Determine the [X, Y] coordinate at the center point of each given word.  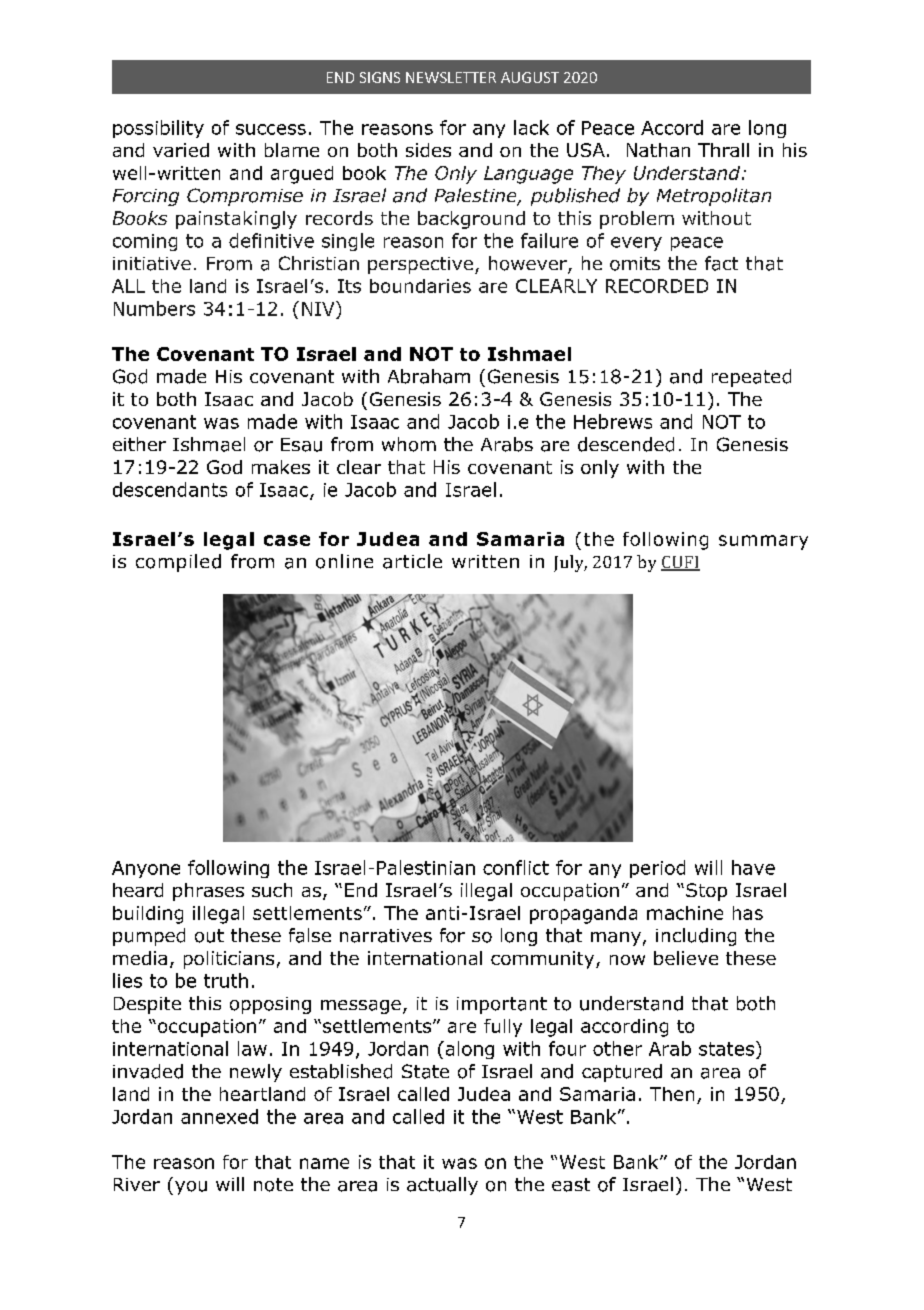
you [191, 1188]
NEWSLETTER [451, 77]
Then [672, 1094]
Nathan [658, 150]
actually [442, 1186]
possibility [158, 129]
